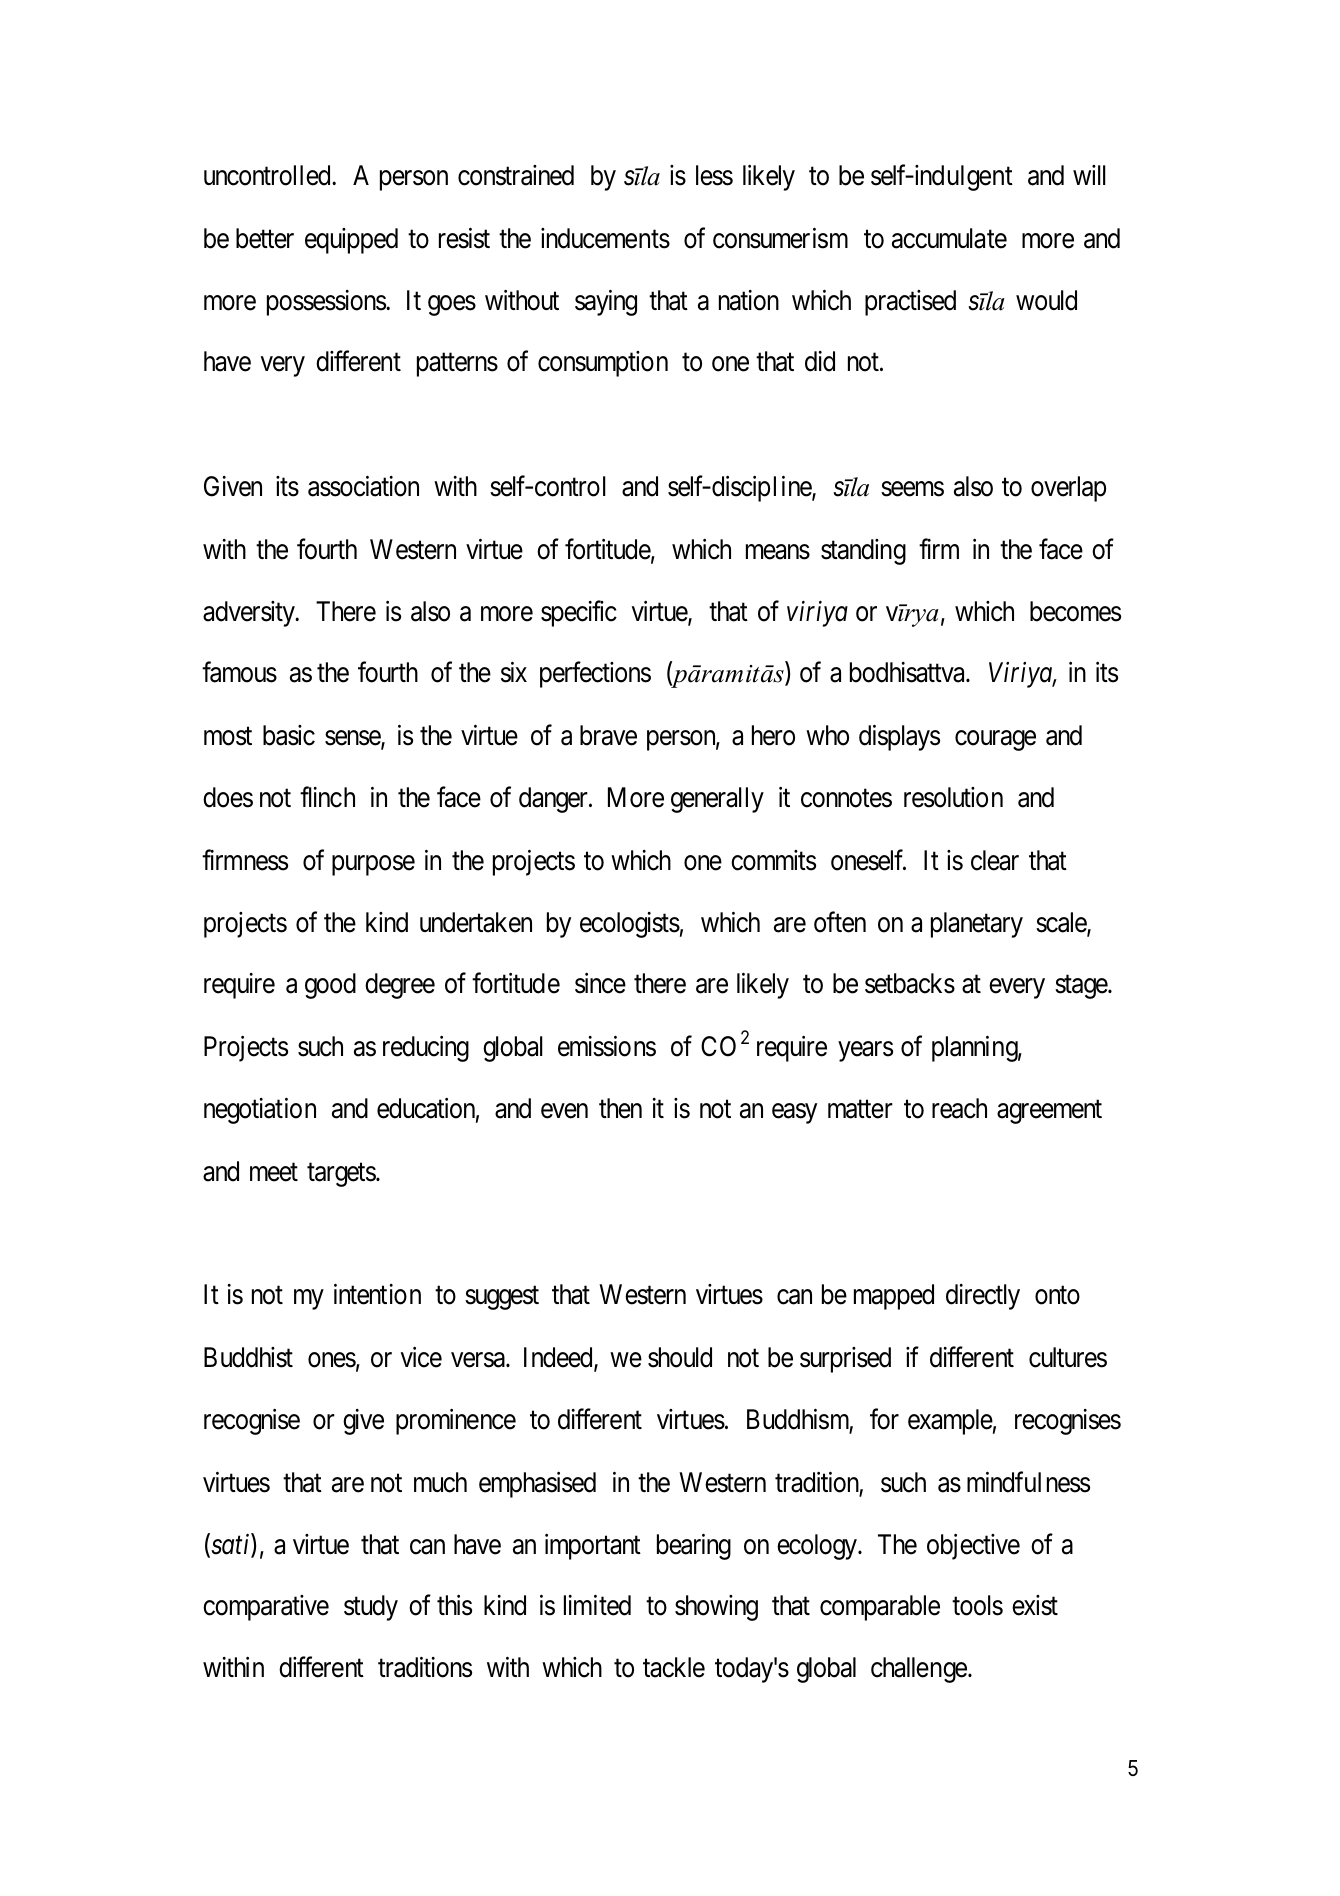 The image size is (1340, 1896). What do you see at coordinates (351, 241) in the screenshot?
I see `equipped` at bounding box center [351, 241].
